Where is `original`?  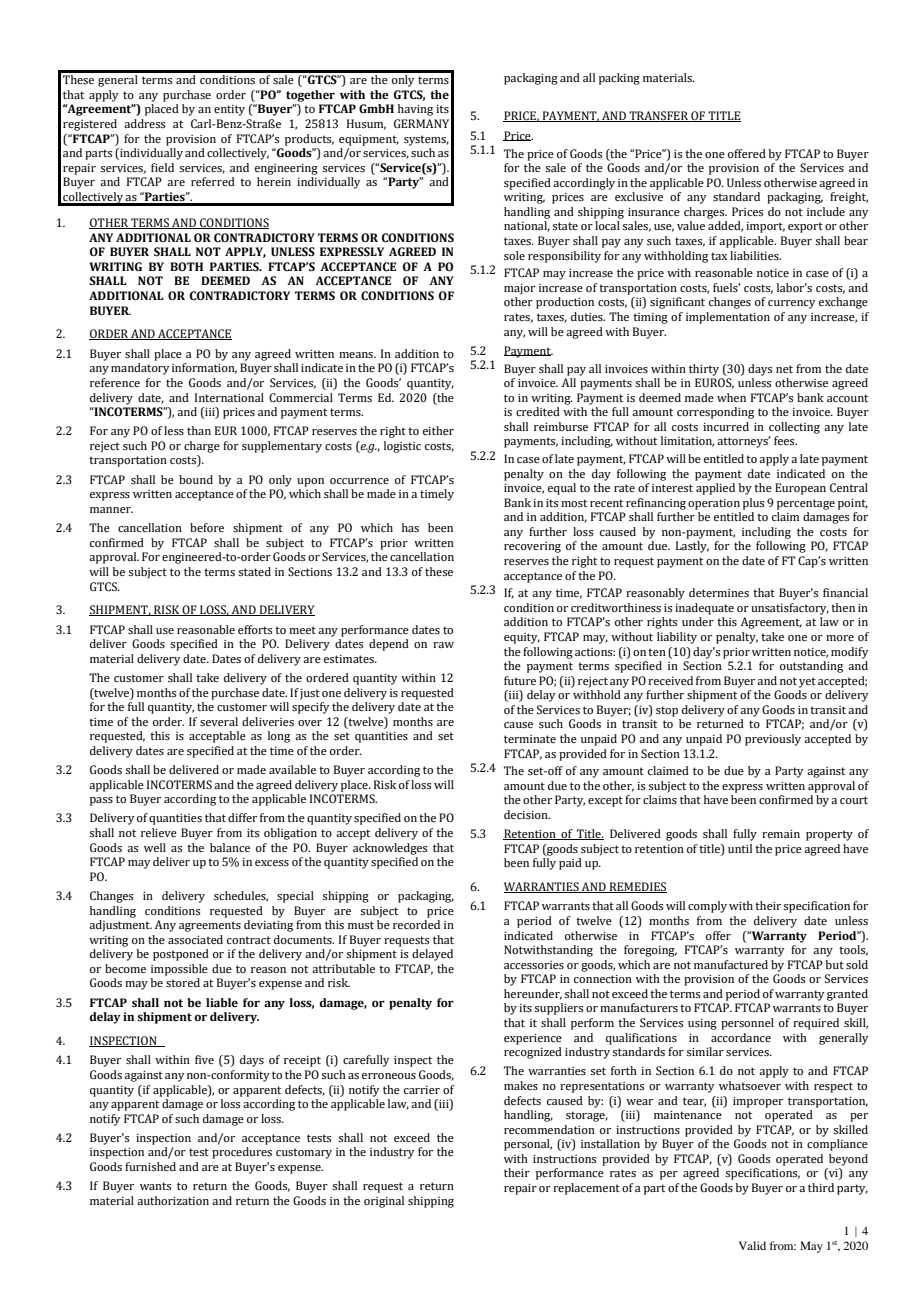
original is located at coordinates (384, 1202).
